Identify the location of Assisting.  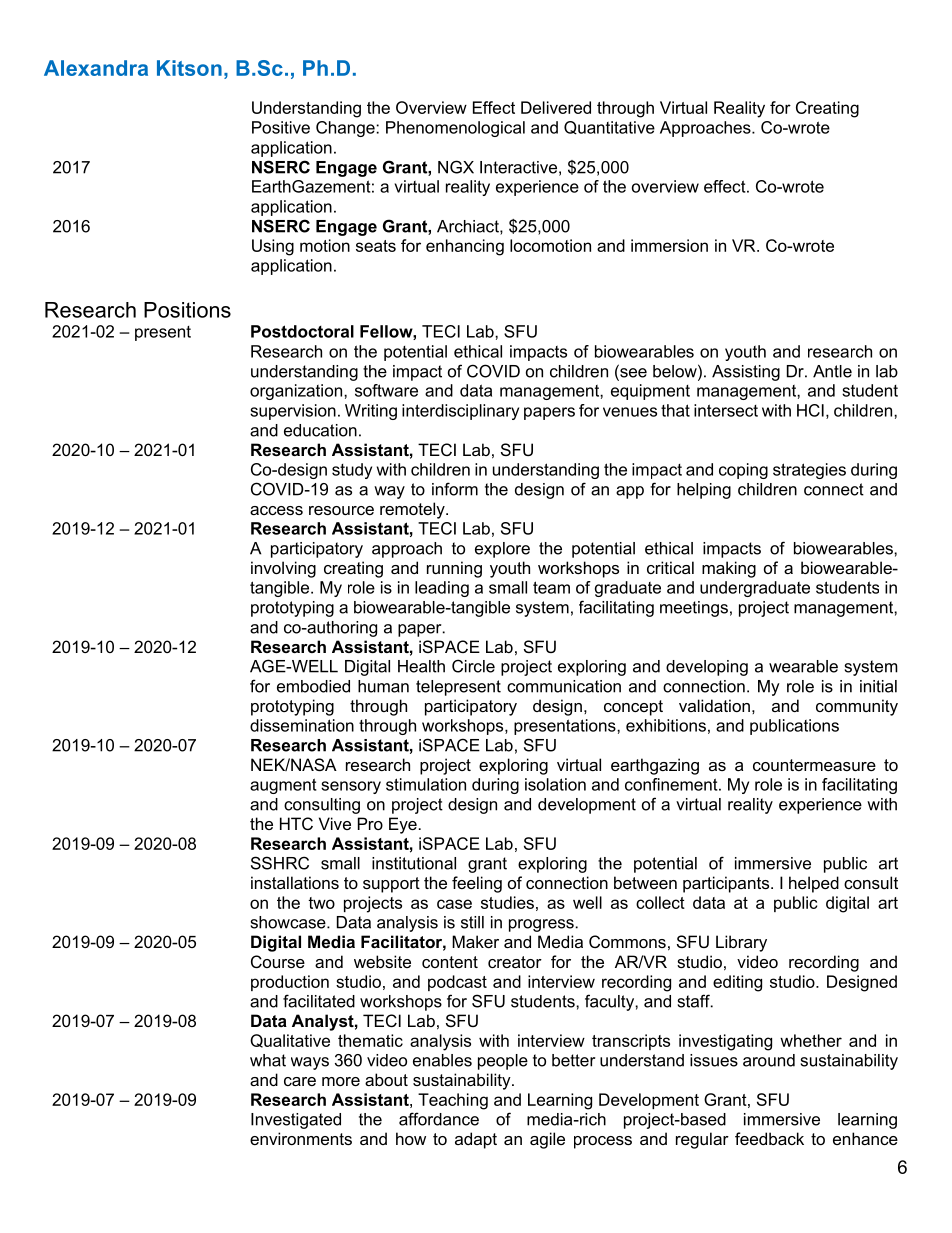
(746, 373).
